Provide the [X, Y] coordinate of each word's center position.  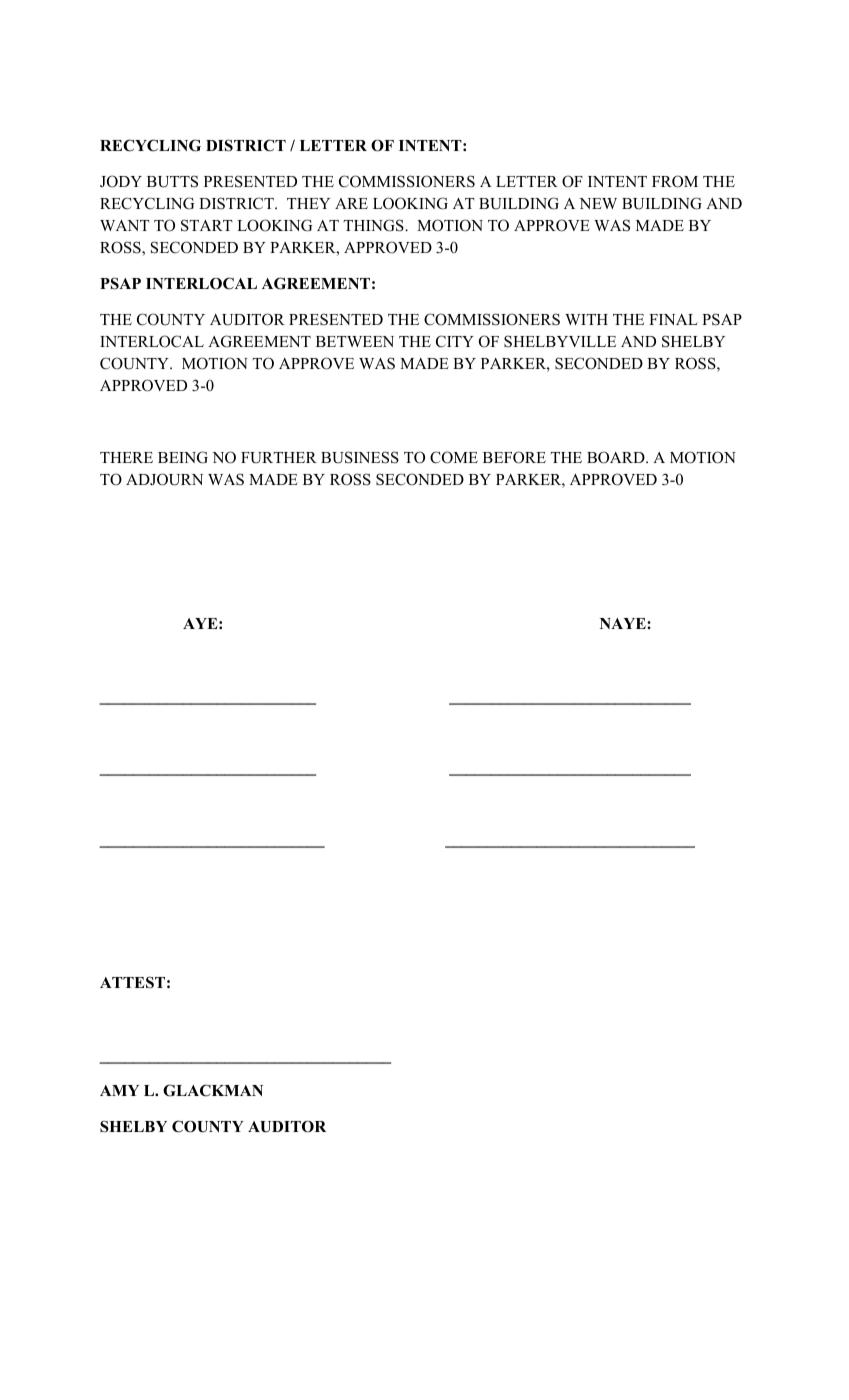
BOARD [617, 457]
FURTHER [279, 458]
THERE [126, 457]
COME [454, 457]
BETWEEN [355, 341]
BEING [183, 457]
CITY [455, 341]
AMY [119, 1090]
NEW [598, 203]
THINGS [374, 225]
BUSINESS [360, 457]
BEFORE [514, 457]
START [207, 225]
